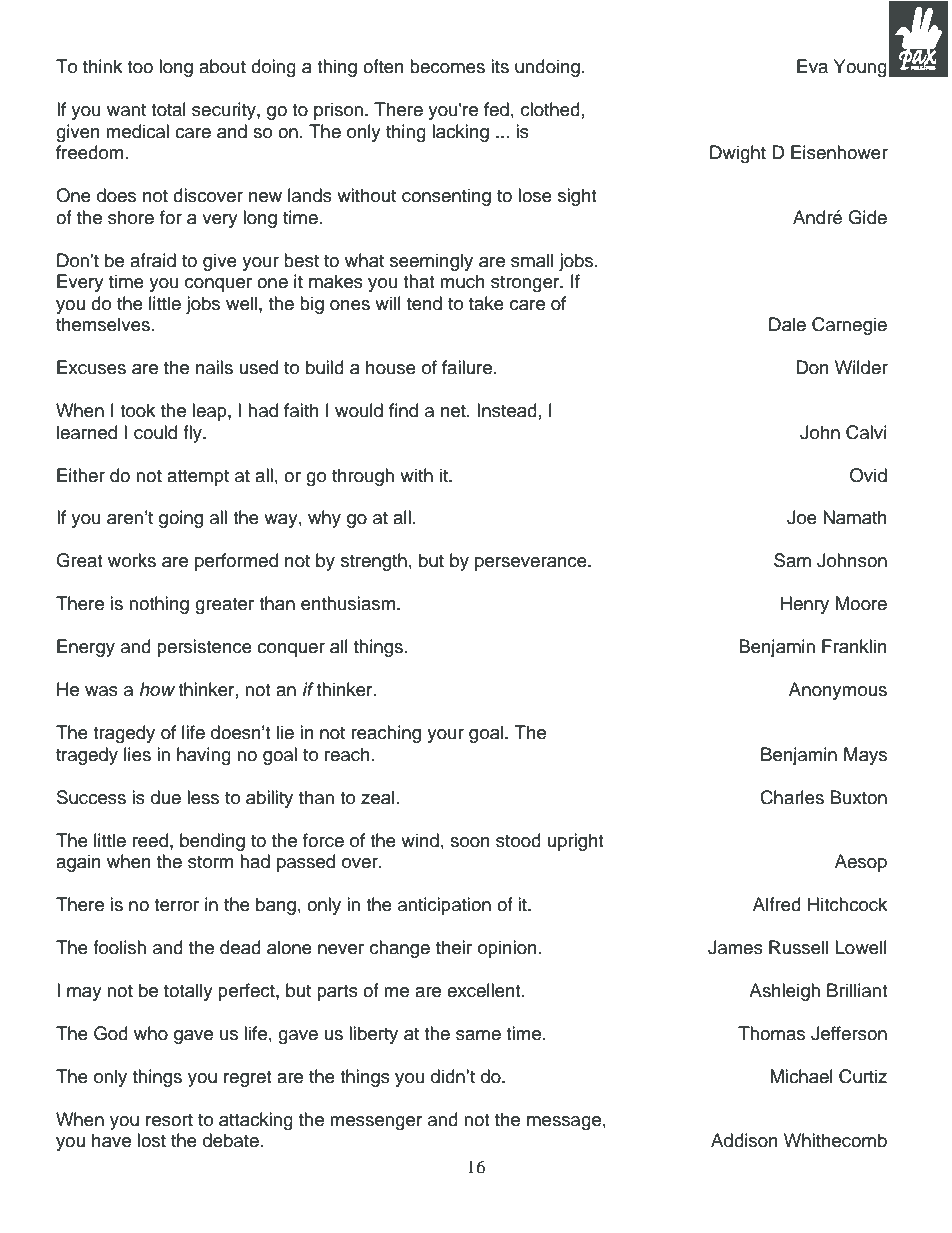  What do you see at coordinates (204, 648) in the document?
I see `persistence` at bounding box center [204, 648].
